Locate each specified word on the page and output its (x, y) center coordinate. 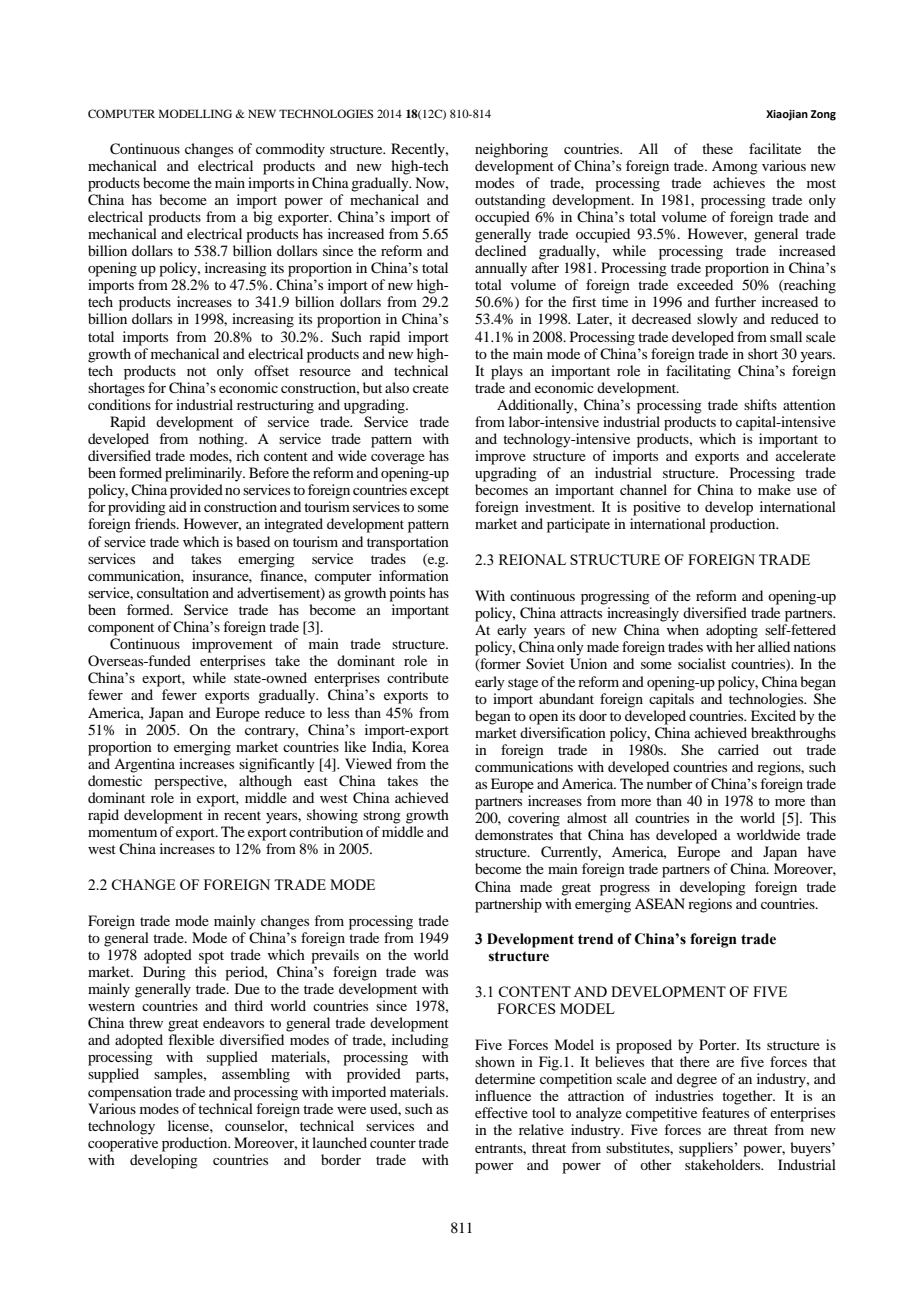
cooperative (123, 1144)
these (717, 148)
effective (501, 1112)
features (725, 1112)
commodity (290, 150)
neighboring (511, 150)
